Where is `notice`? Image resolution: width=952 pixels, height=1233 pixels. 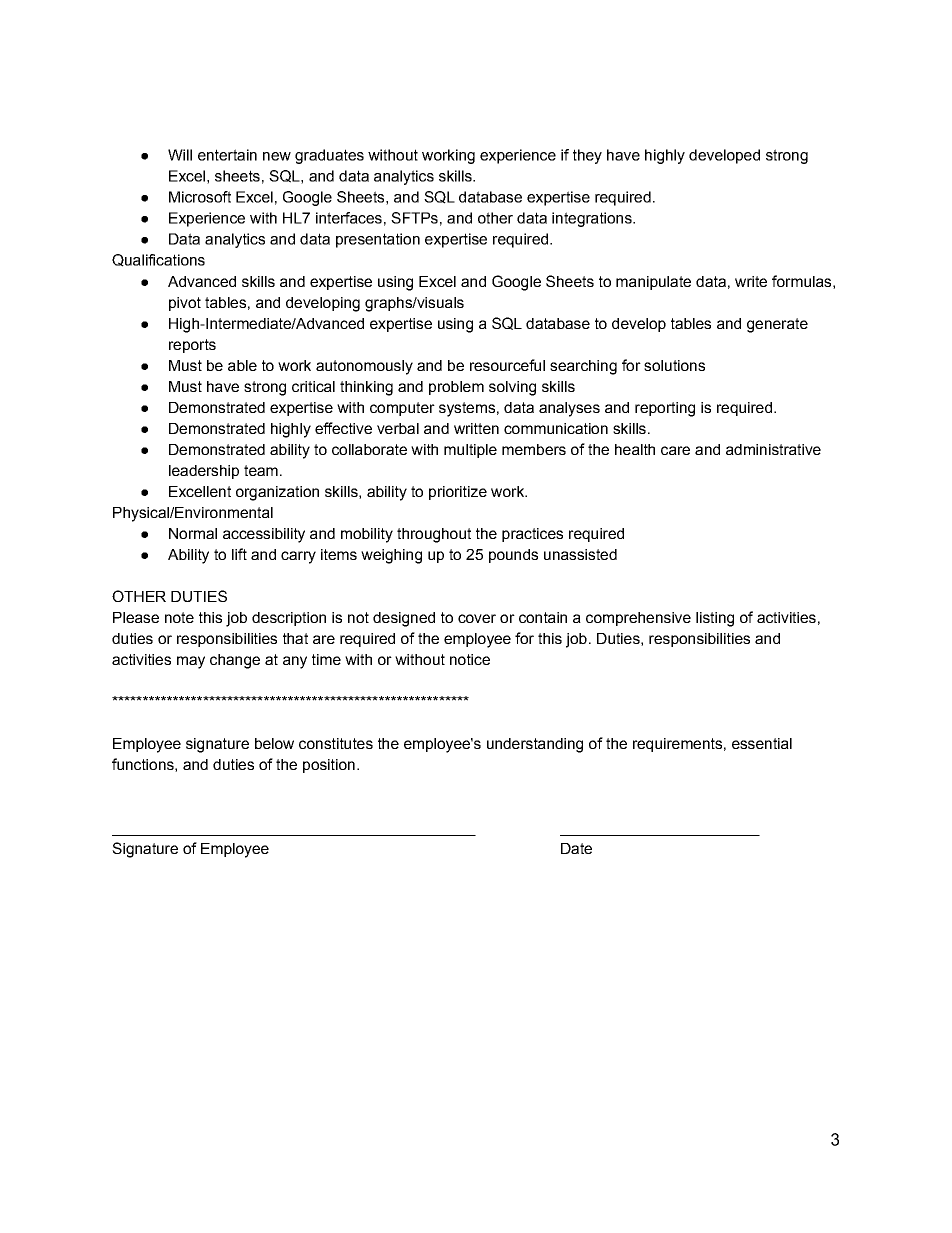 notice is located at coordinates (470, 659).
